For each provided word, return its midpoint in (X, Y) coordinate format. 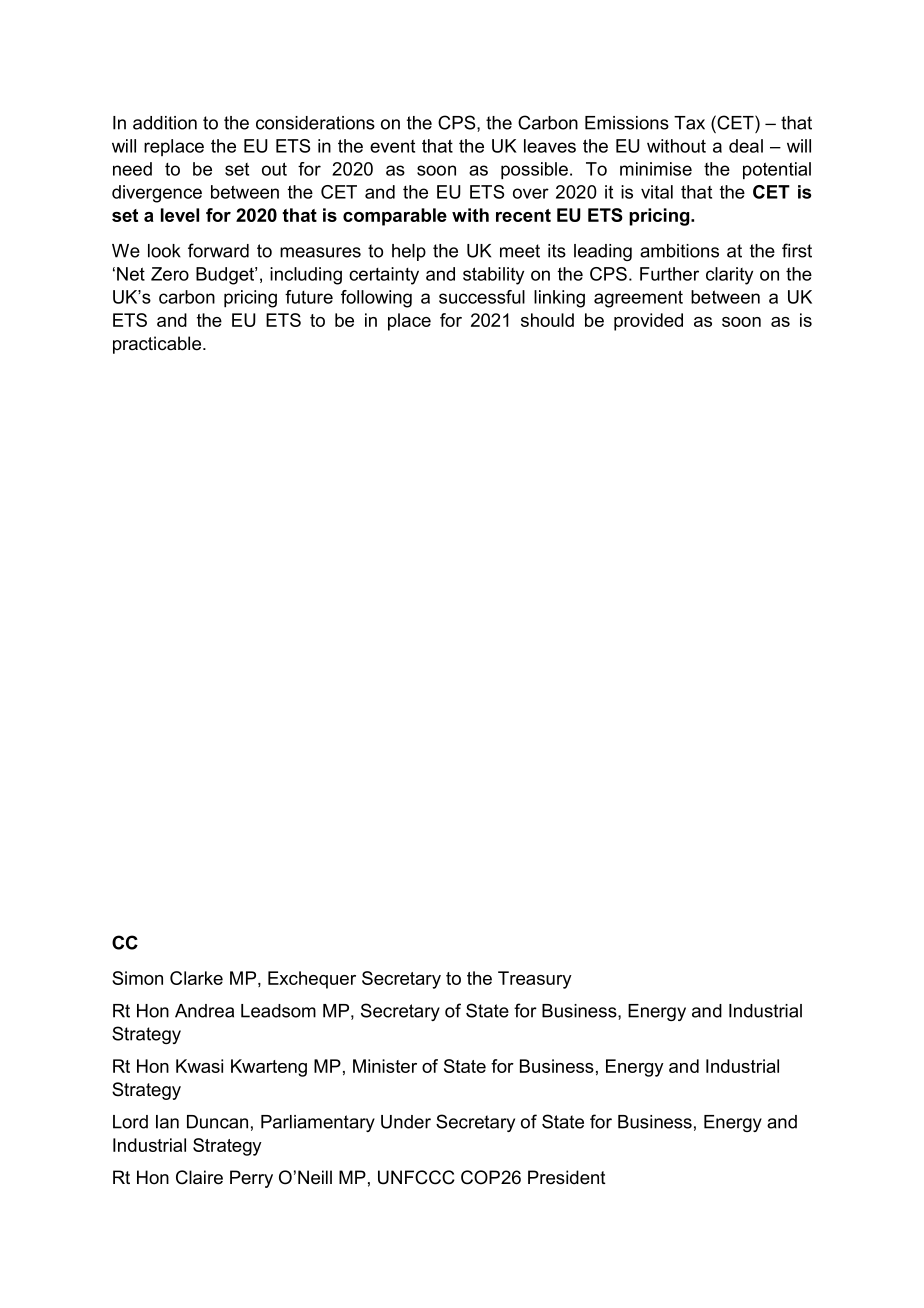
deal (746, 146)
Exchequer (312, 980)
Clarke (196, 978)
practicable (158, 345)
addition (165, 123)
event (392, 146)
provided (648, 322)
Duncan (217, 1122)
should (547, 320)
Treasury (535, 980)
